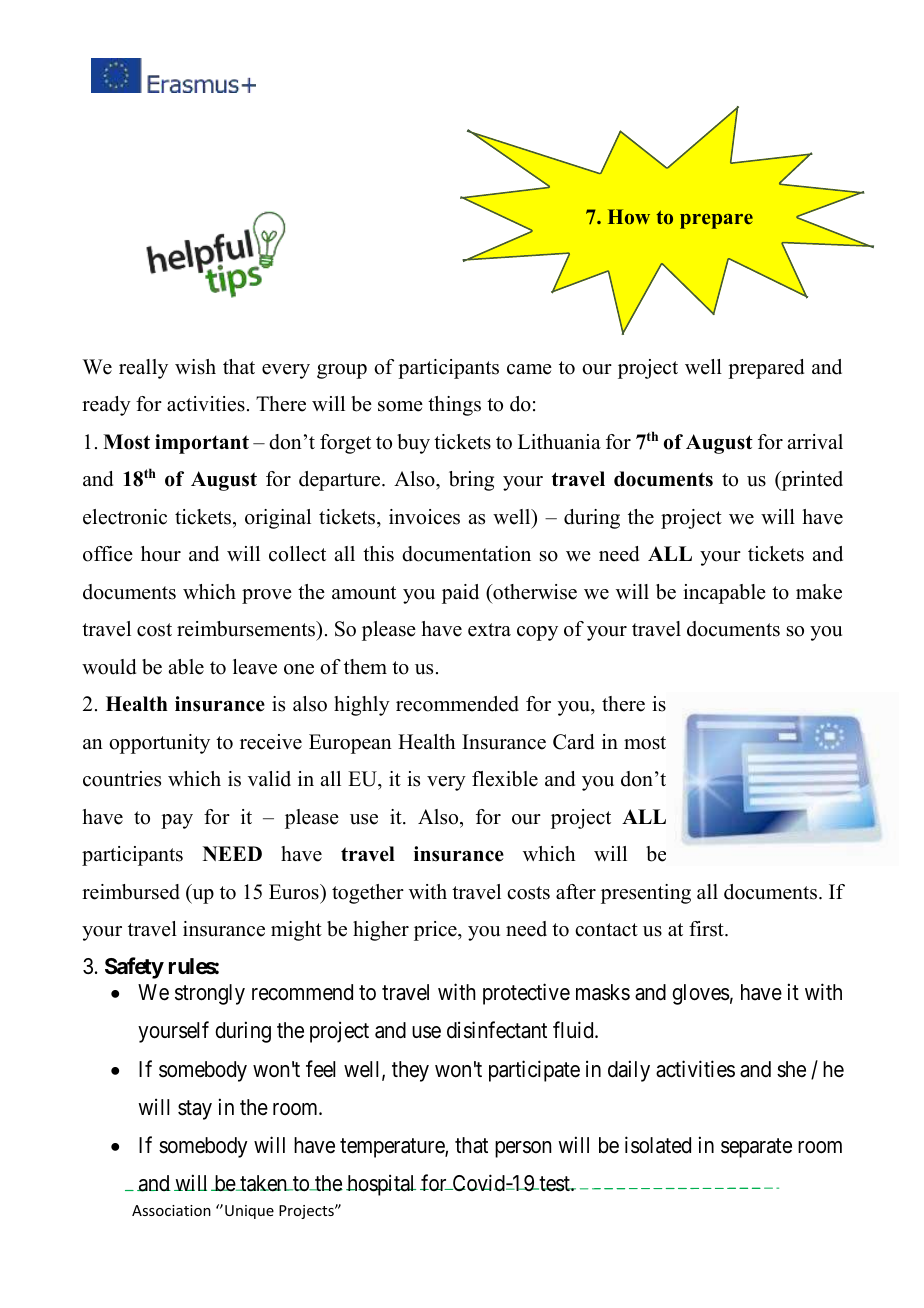 This screenshot has width=924, height=1308. Describe the element at coordinates (202, 444) in the screenshot. I see `important` at that location.
